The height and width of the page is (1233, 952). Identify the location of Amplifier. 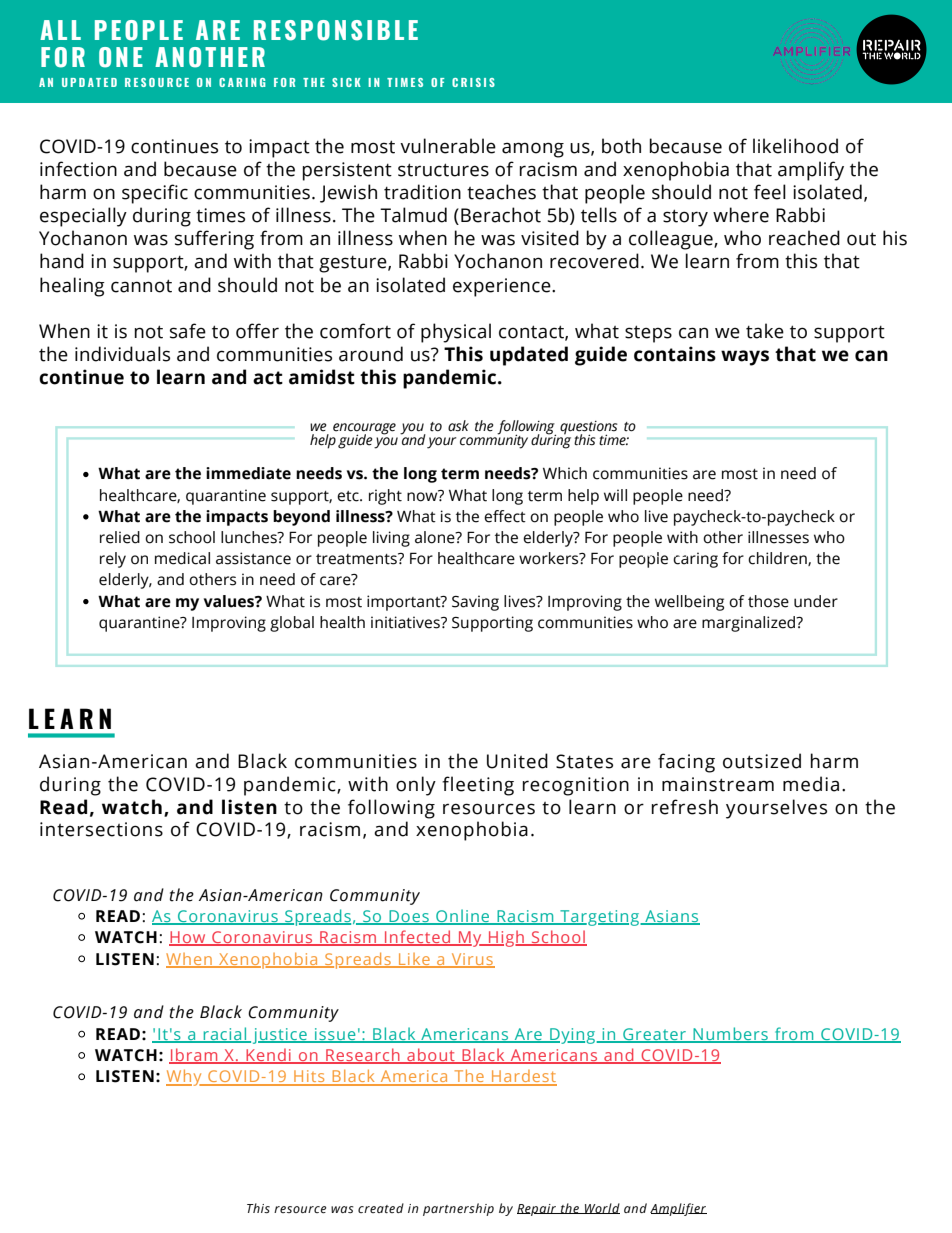
(678, 1209).
